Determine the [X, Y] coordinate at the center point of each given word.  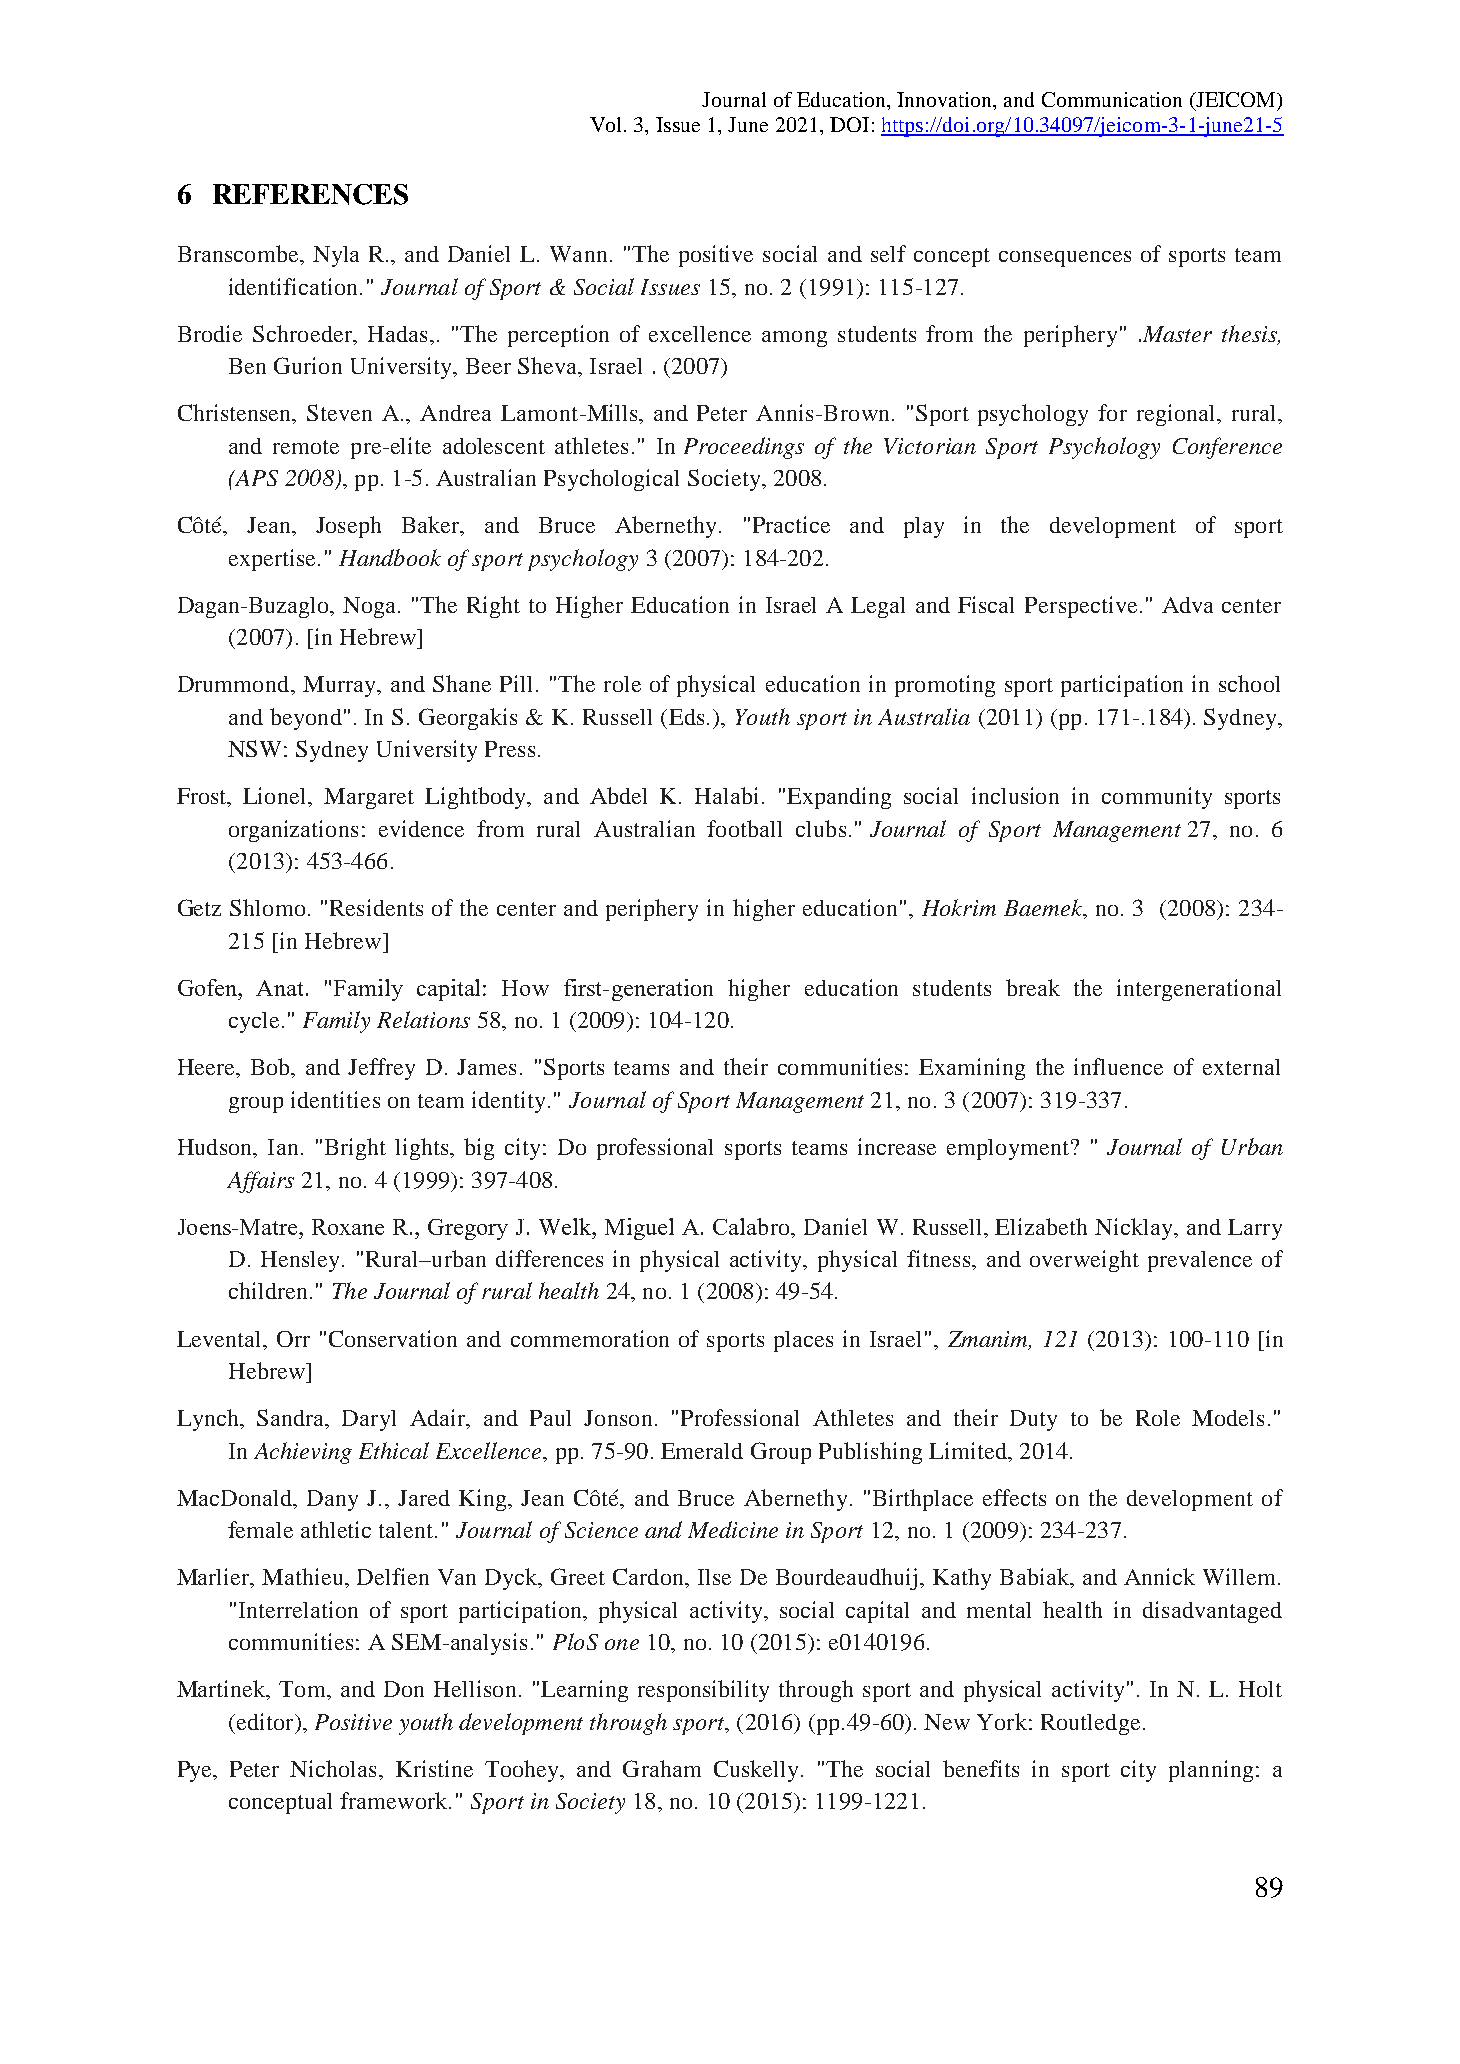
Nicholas [335, 1768]
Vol [607, 124]
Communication [1112, 99]
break [1033, 987]
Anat [281, 988]
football [744, 828]
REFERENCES [310, 194]
